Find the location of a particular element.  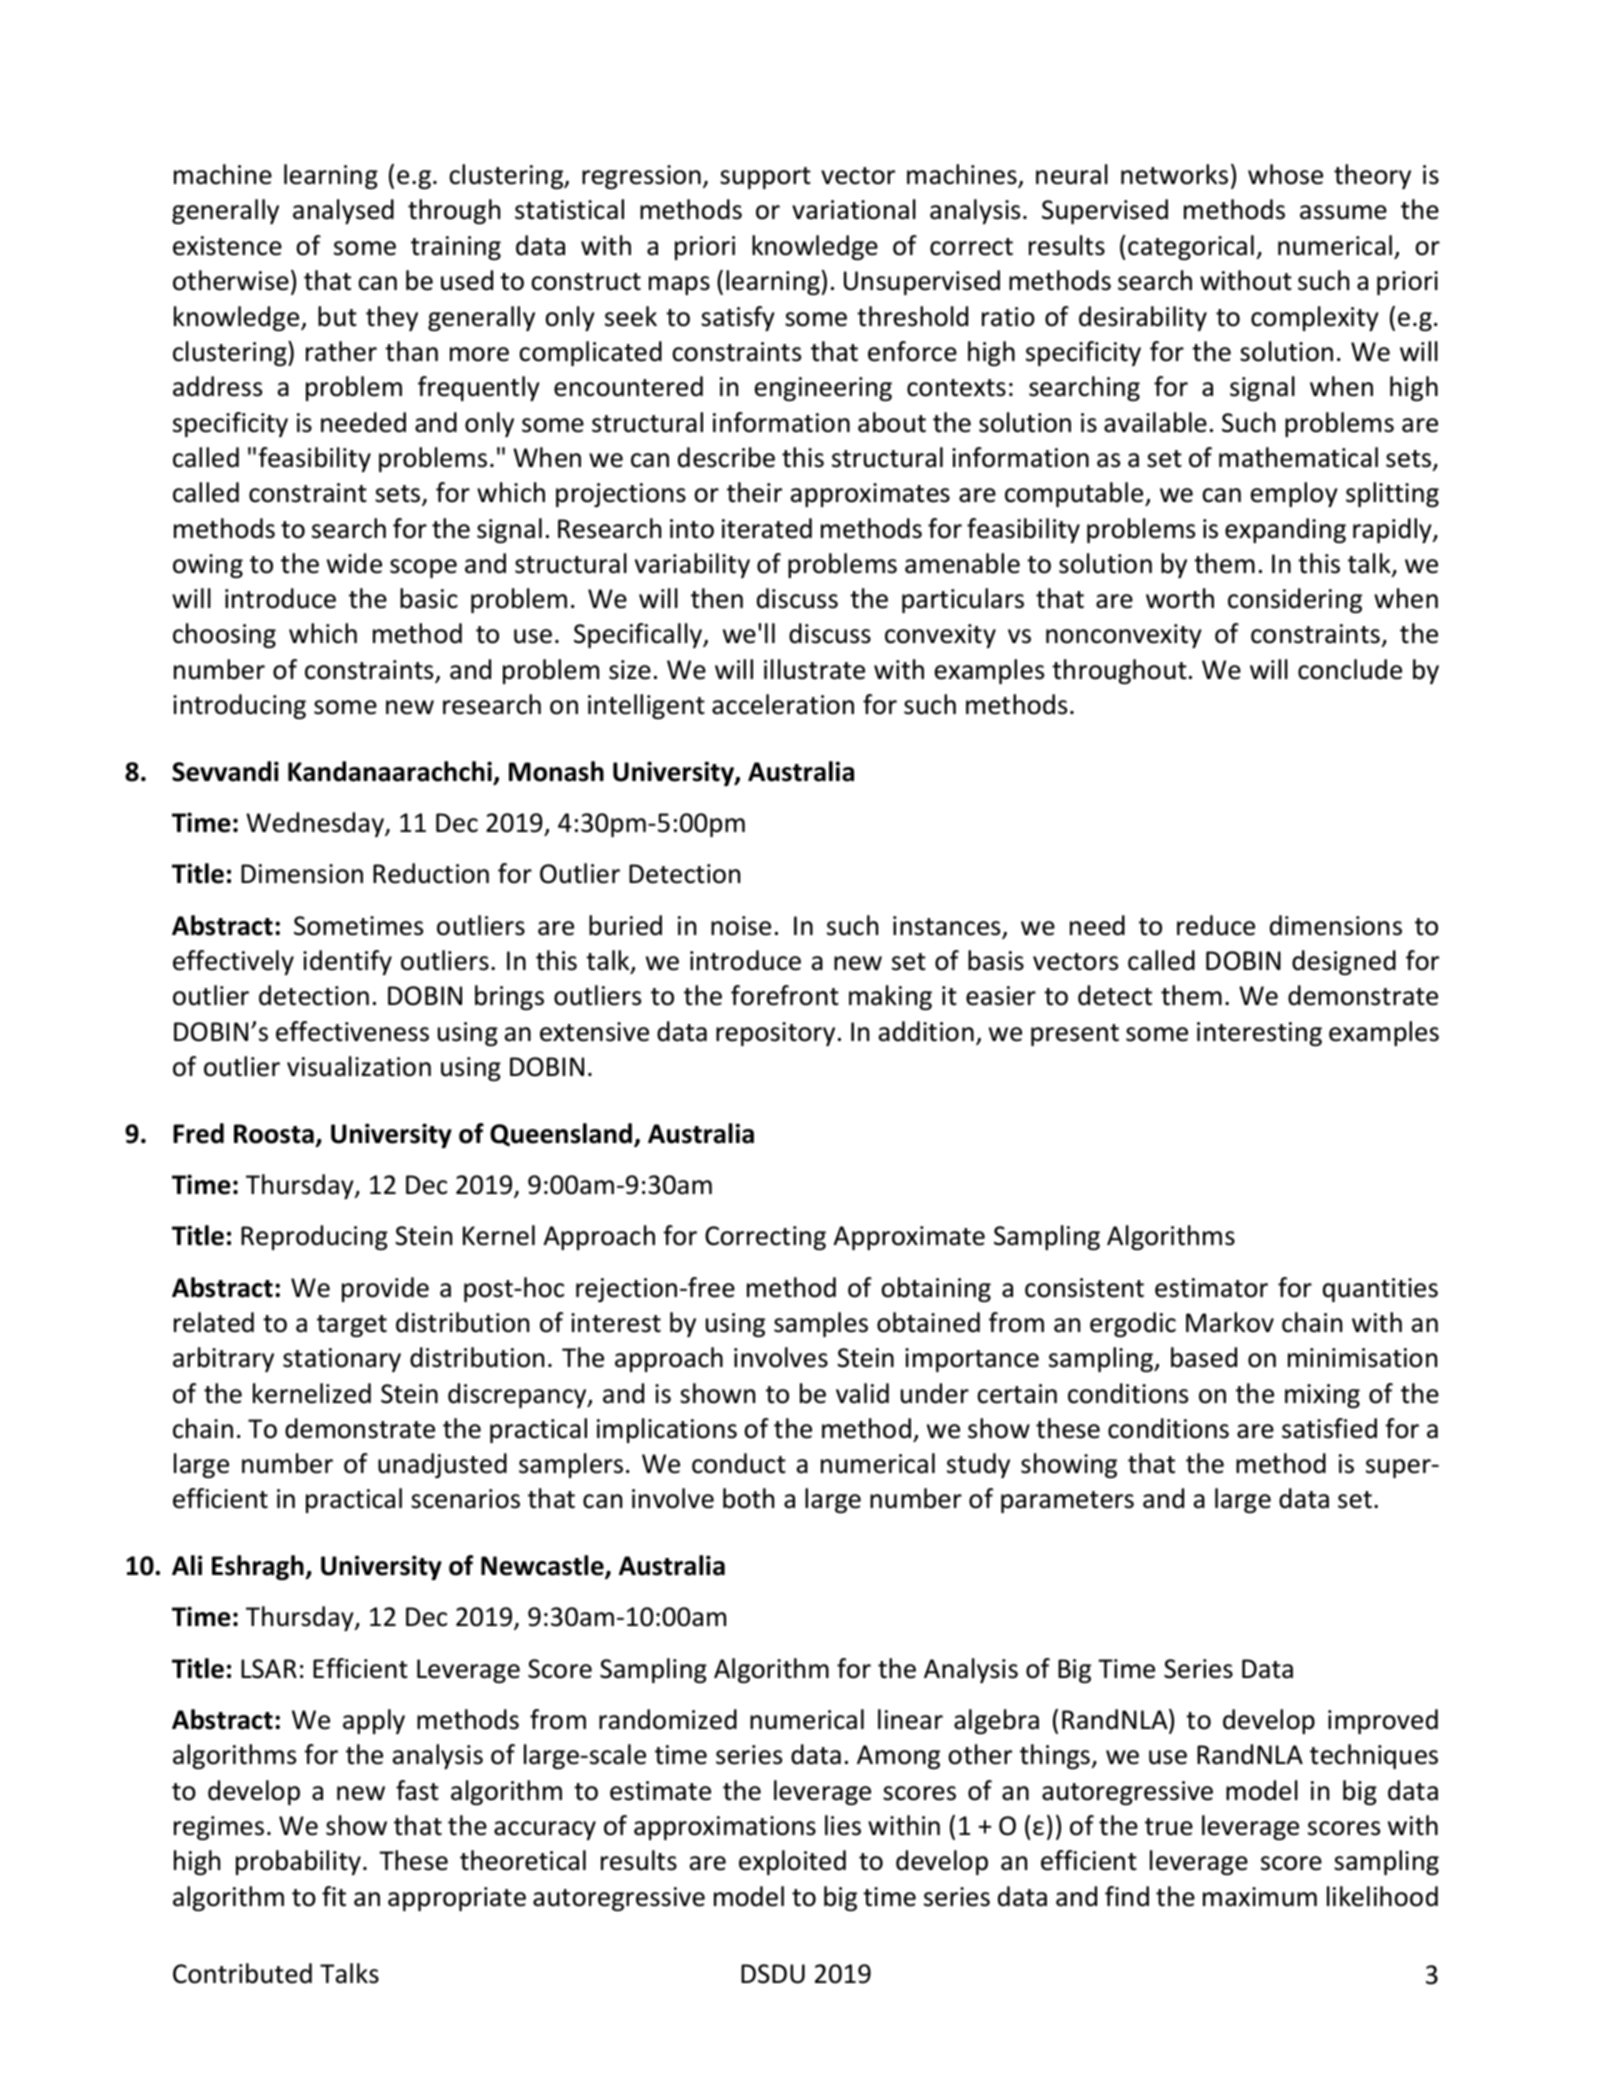

repository is located at coordinates (775, 1034).
